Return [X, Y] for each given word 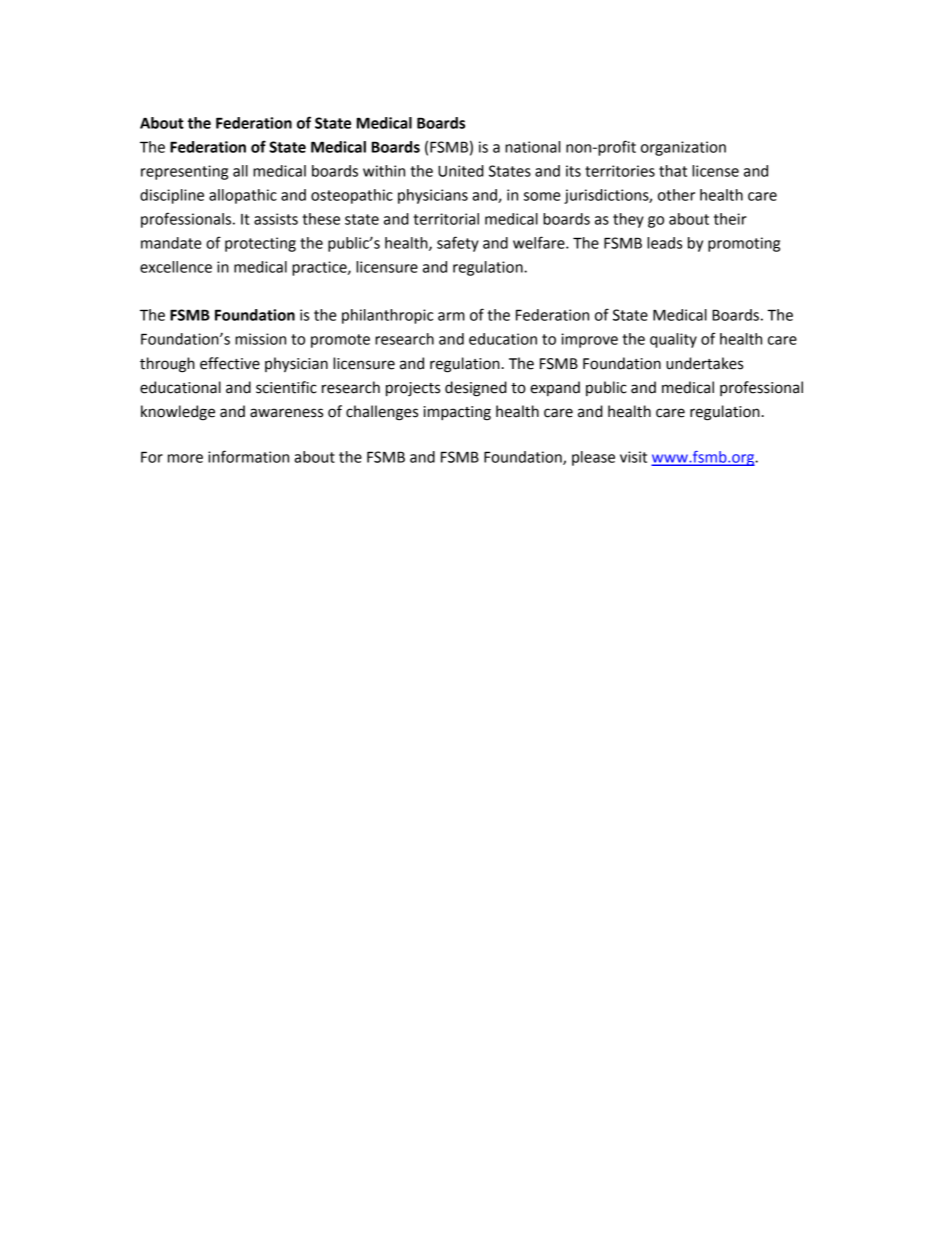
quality [673, 340]
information [248, 456]
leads [664, 243]
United [461, 171]
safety [458, 244]
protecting [260, 244]
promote [340, 341]
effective [230, 363]
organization [683, 148]
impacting [457, 413]
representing [184, 172]
